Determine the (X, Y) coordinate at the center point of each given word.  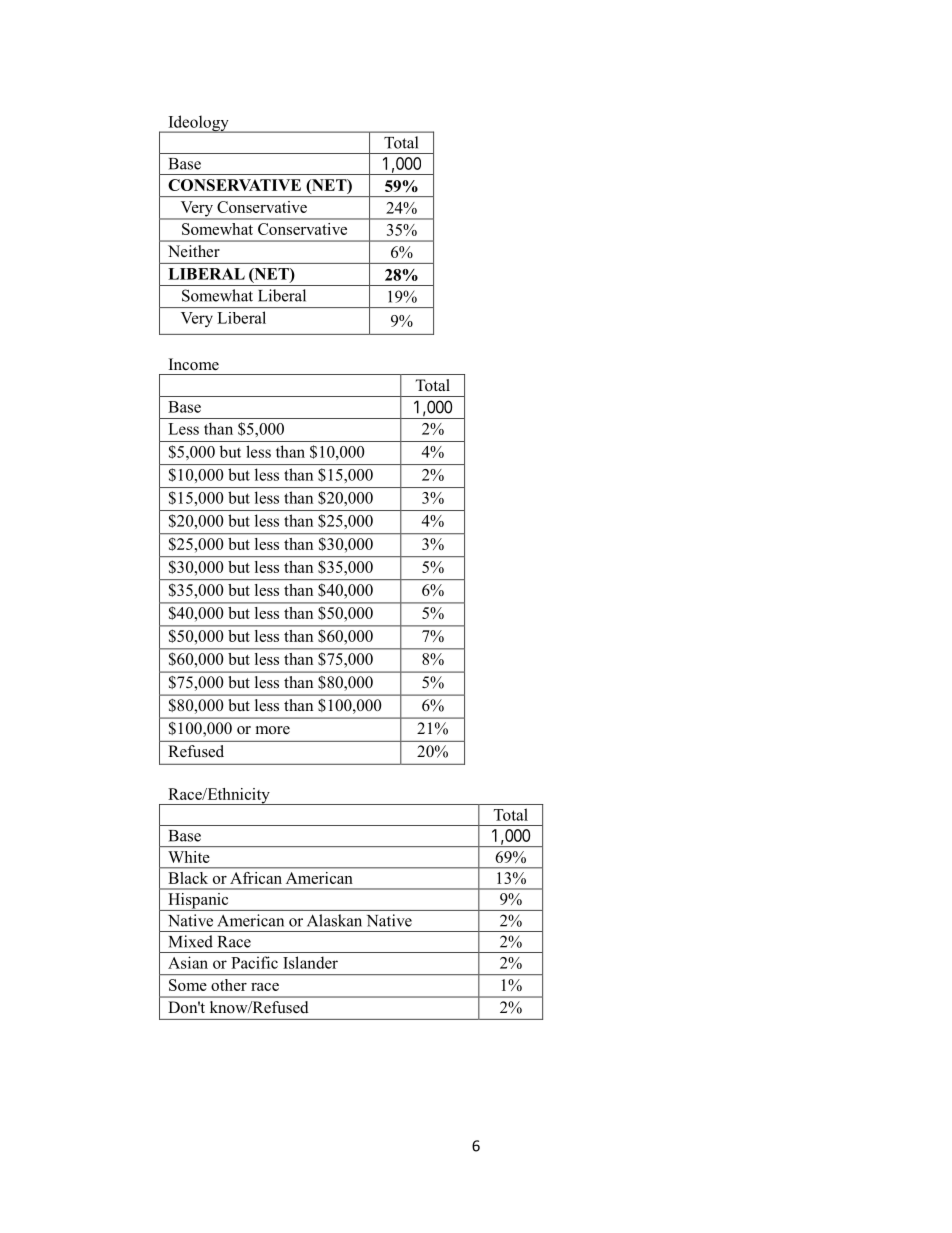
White (189, 857)
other (229, 985)
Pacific (254, 962)
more (273, 730)
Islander (310, 962)
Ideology (198, 124)
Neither (194, 251)
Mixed (191, 941)
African (256, 878)
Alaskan (334, 920)
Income (194, 364)
